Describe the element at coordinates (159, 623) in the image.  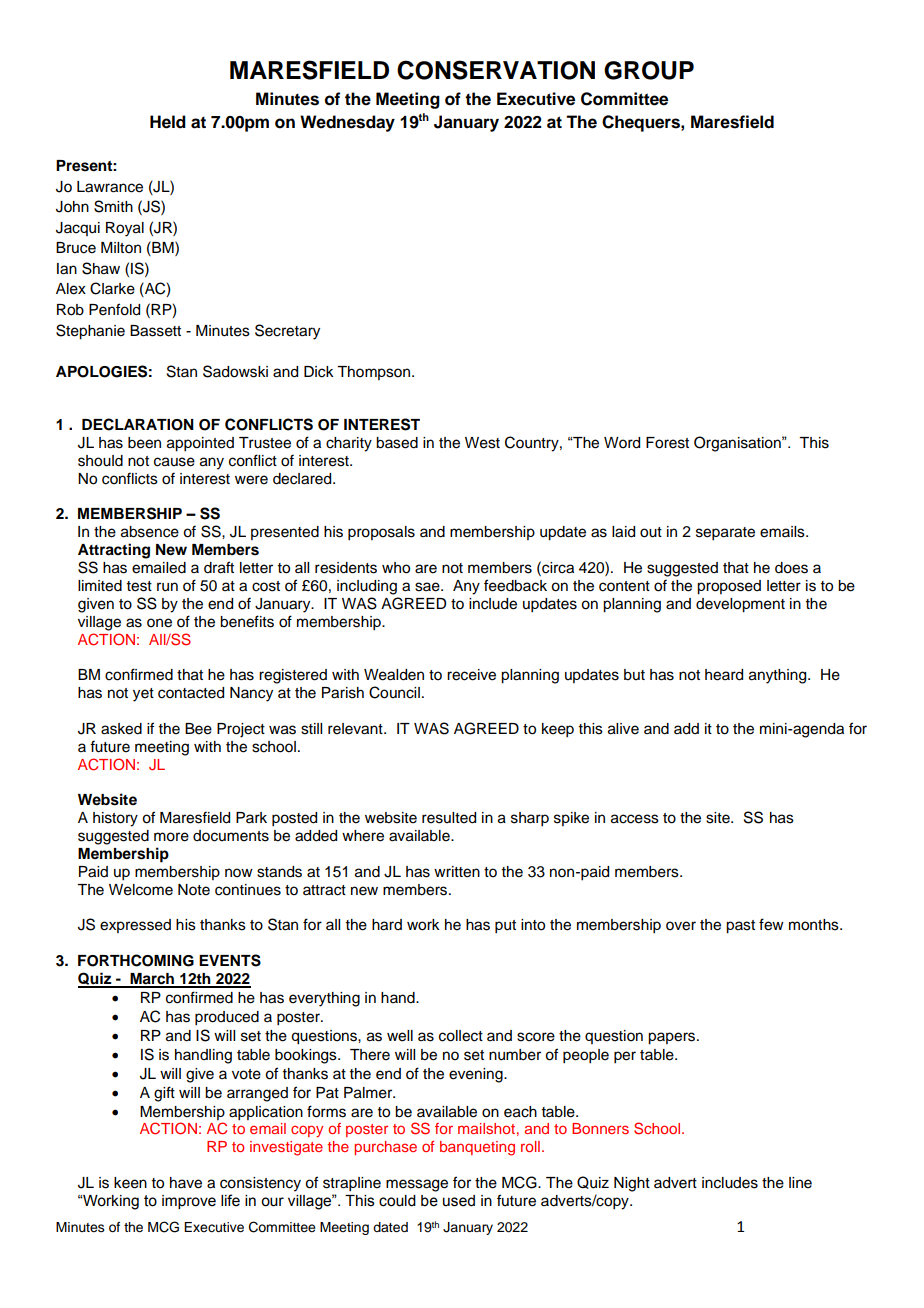
I see `one` at that location.
